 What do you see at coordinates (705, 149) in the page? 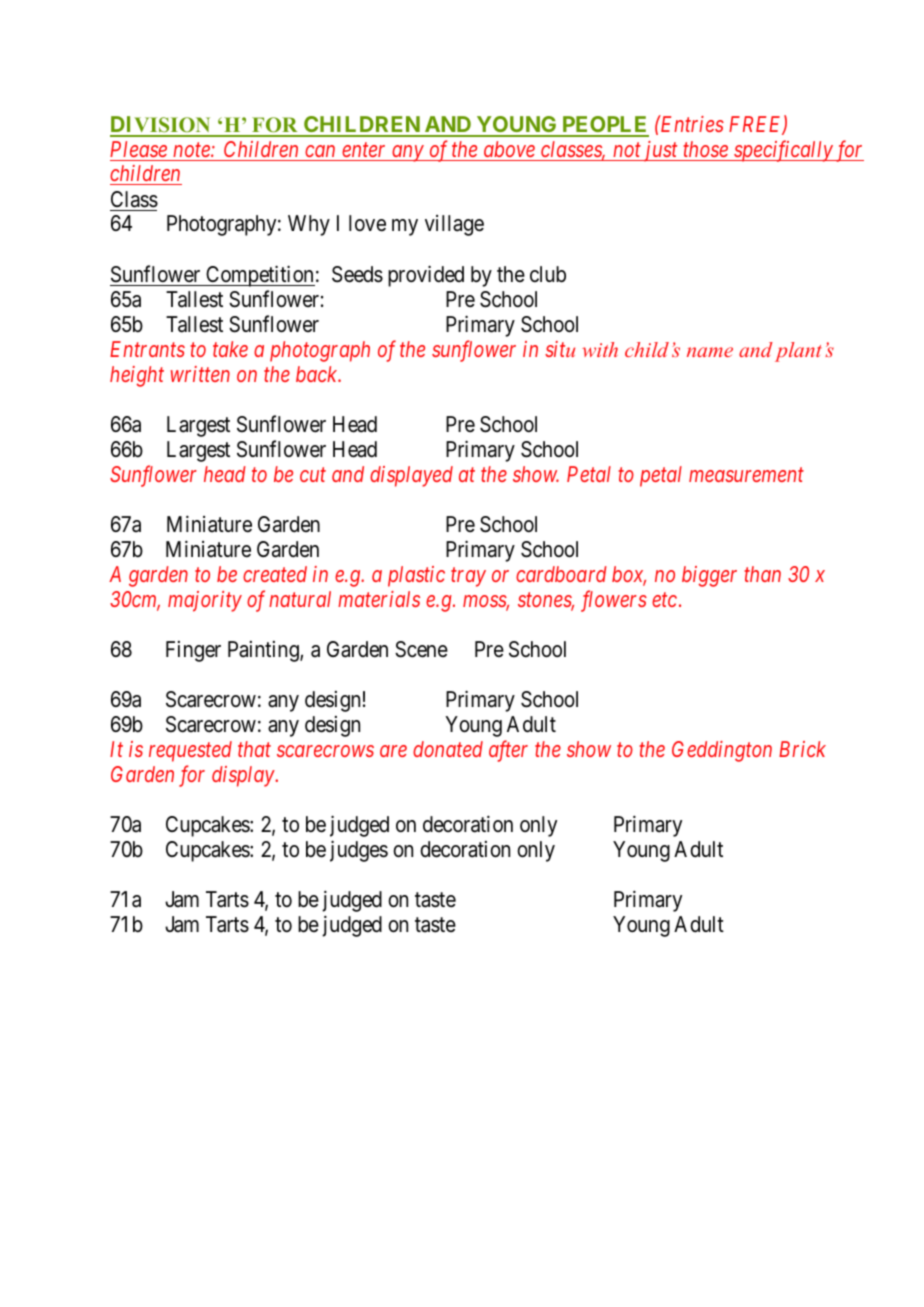
I see `those` at bounding box center [705, 149].
